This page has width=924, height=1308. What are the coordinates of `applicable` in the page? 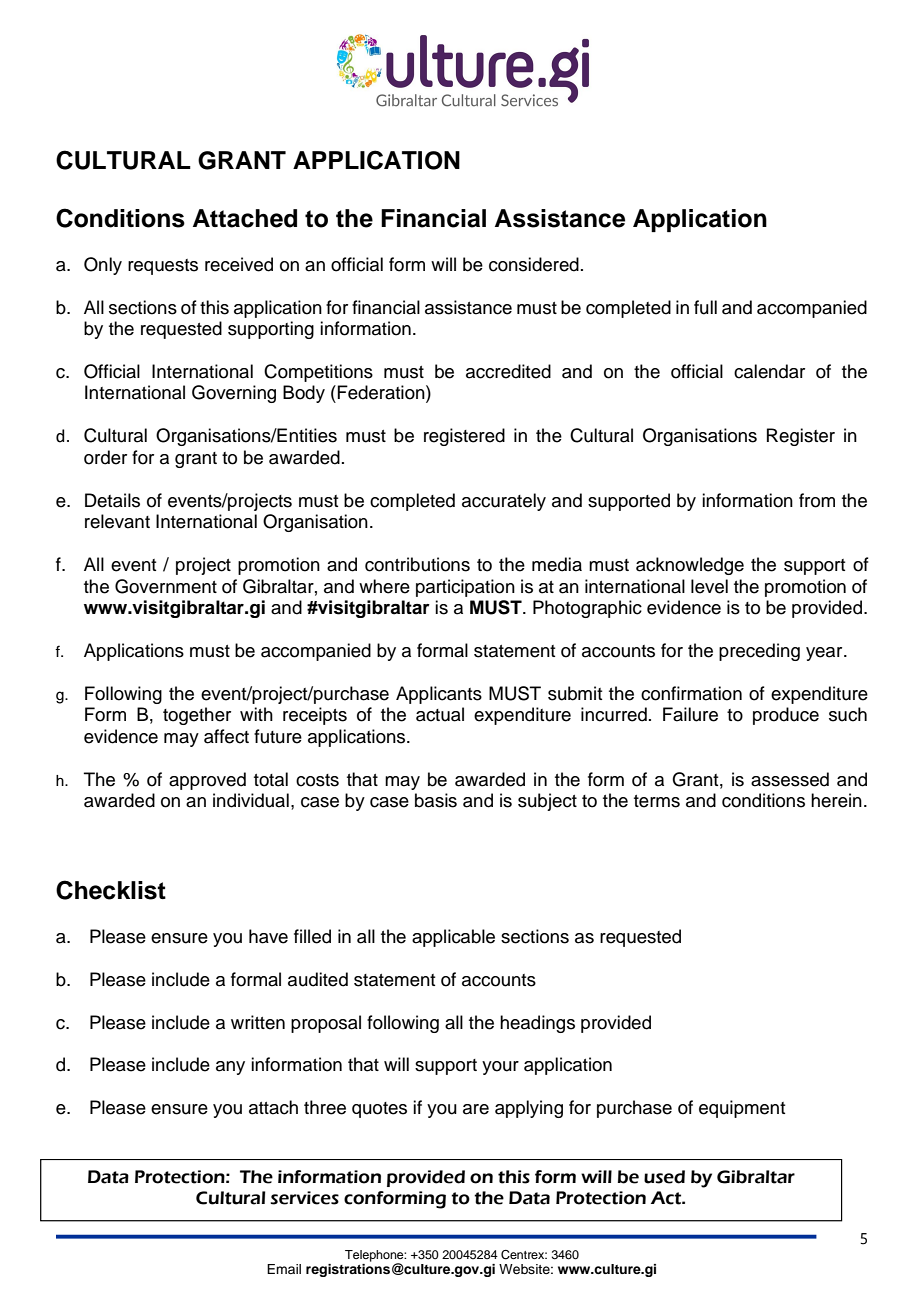 It's located at (453, 938).
